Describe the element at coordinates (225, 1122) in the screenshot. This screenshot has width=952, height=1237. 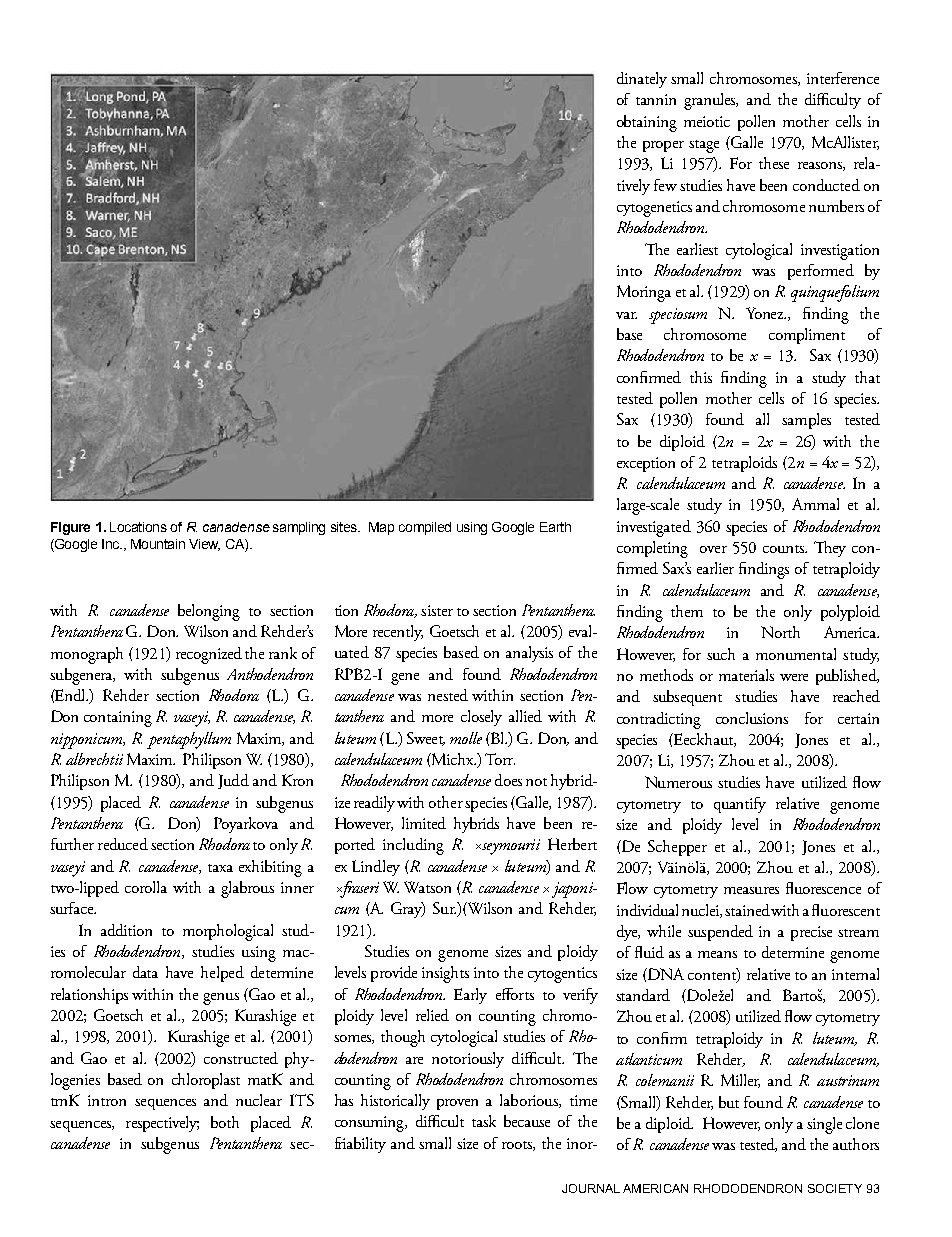
I see `both` at that location.
